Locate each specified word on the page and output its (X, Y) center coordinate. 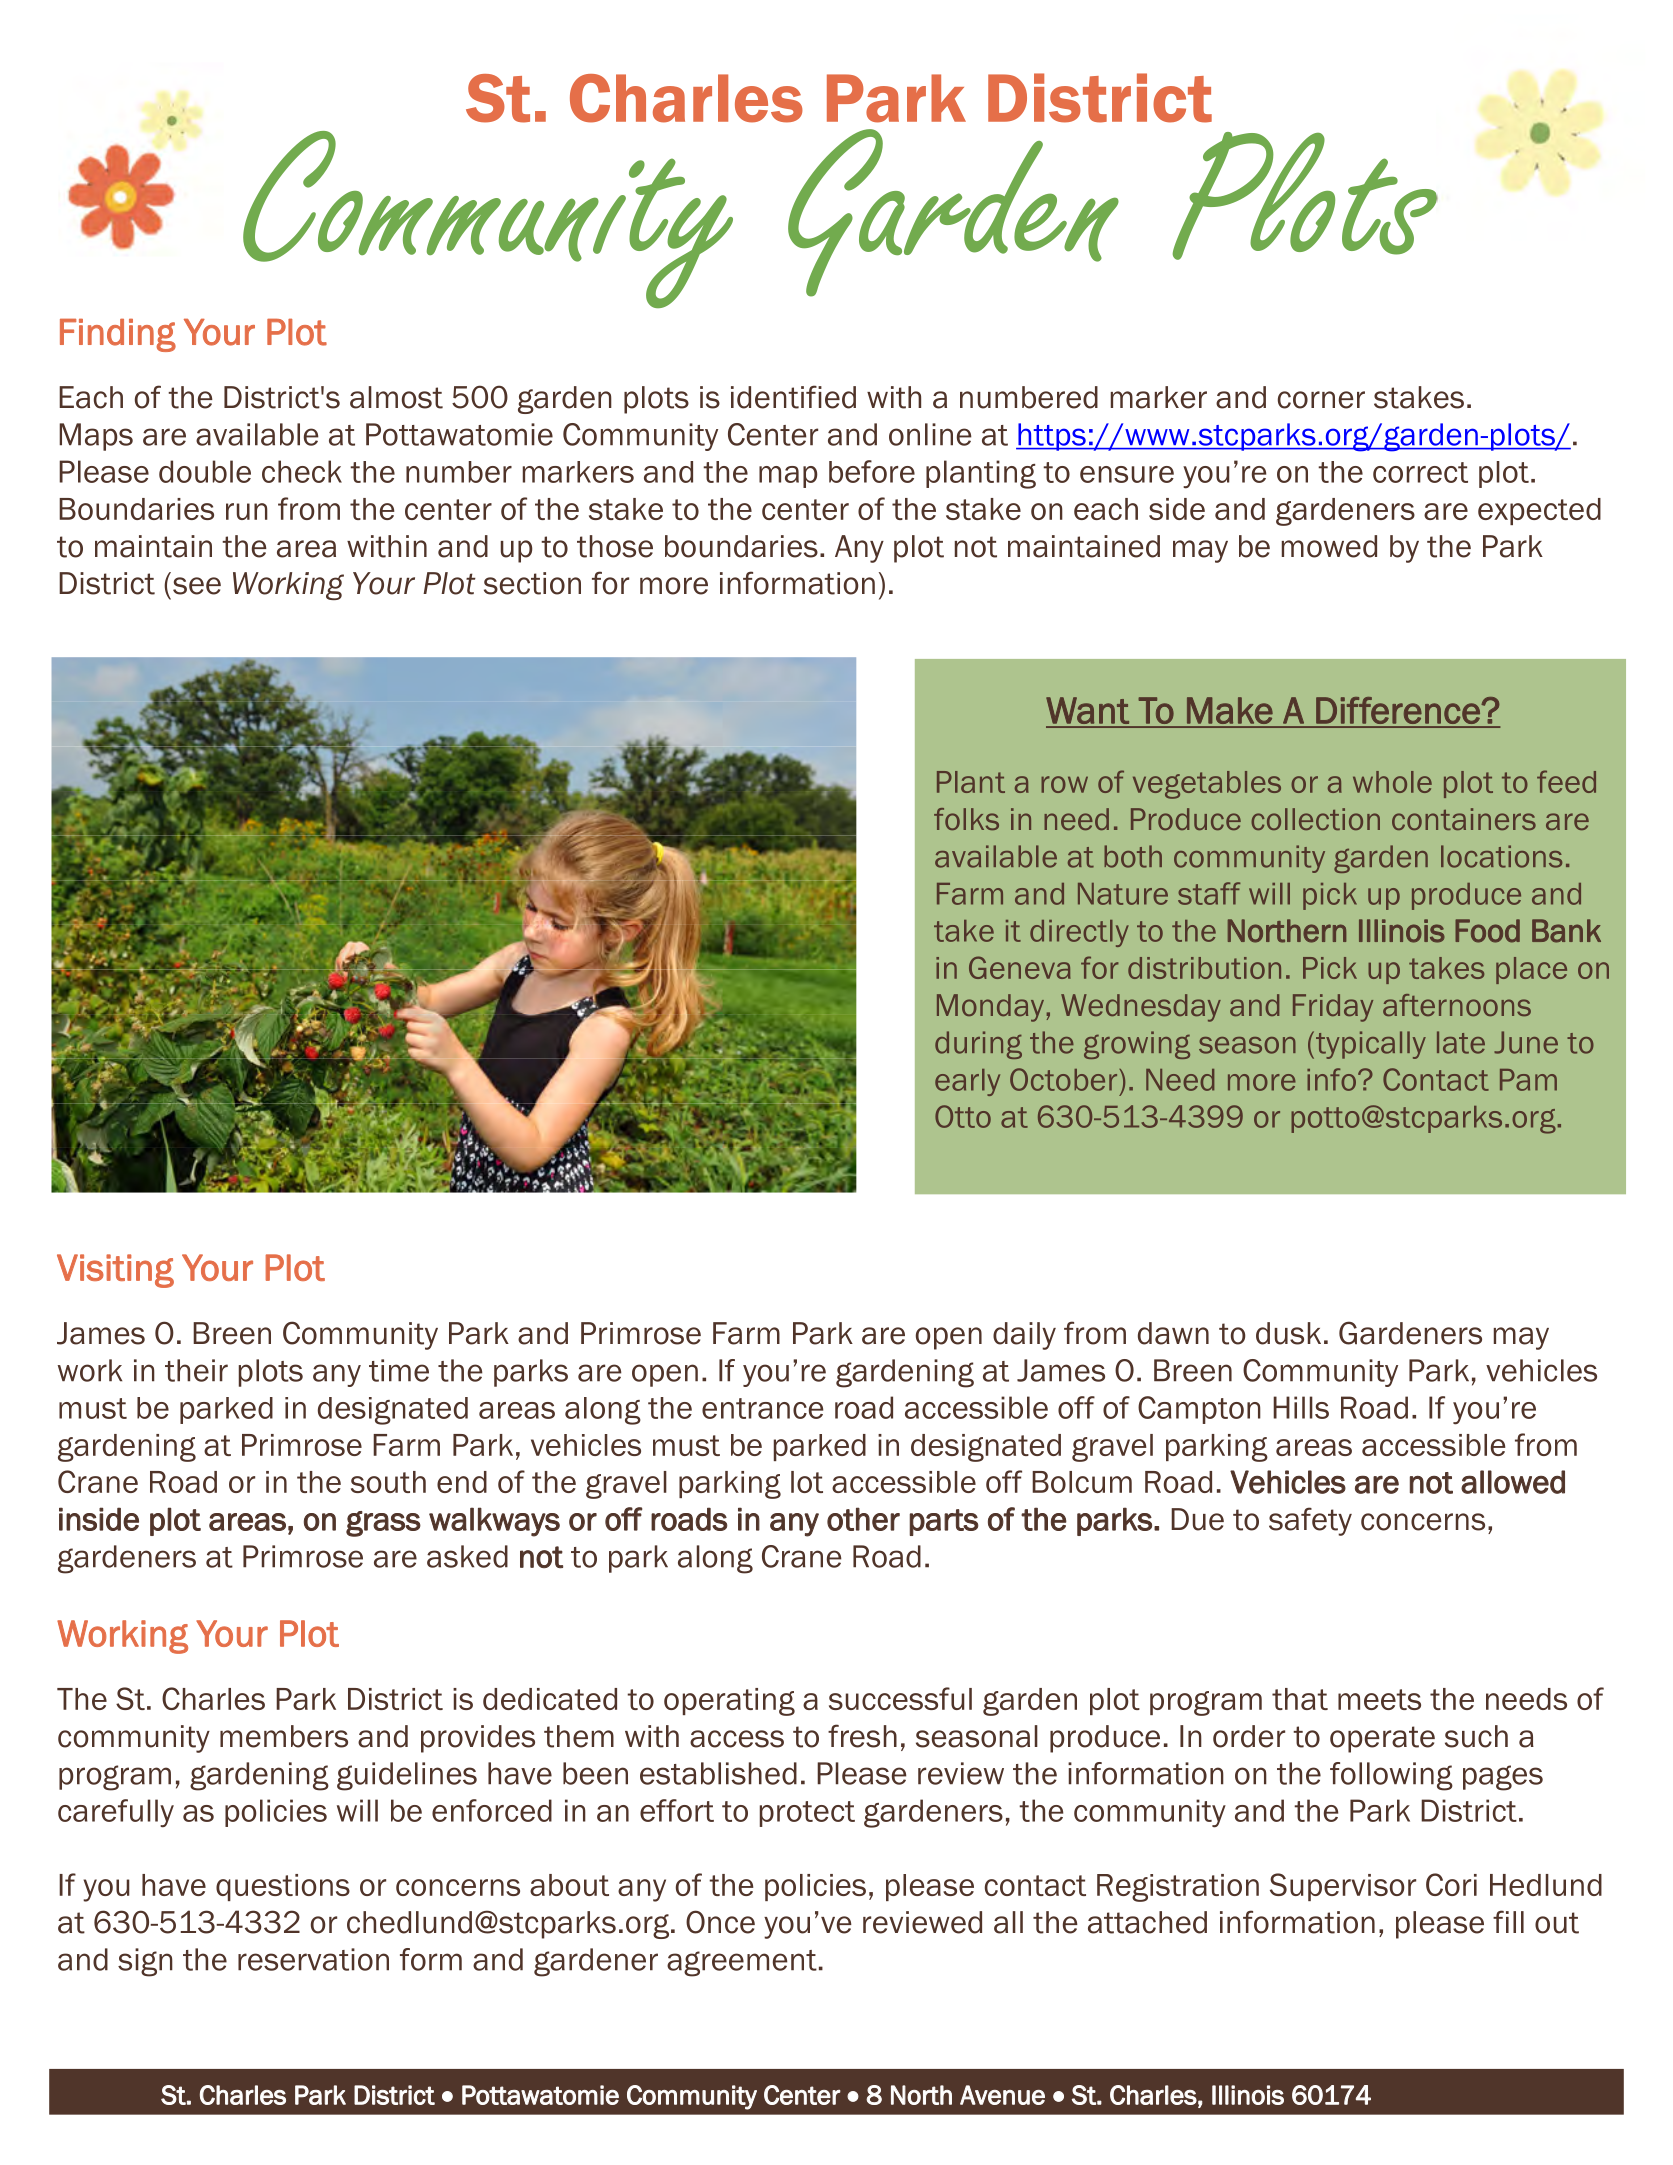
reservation (313, 1959)
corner (1321, 400)
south (388, 1482)
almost (396, 397)
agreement (742, 1963)
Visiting (115, 1271)
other (863, 1519)
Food (1487, 931)
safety (1310, 1521)
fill (1508, 1921)
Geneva (1020, 967)
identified (793, 397)
